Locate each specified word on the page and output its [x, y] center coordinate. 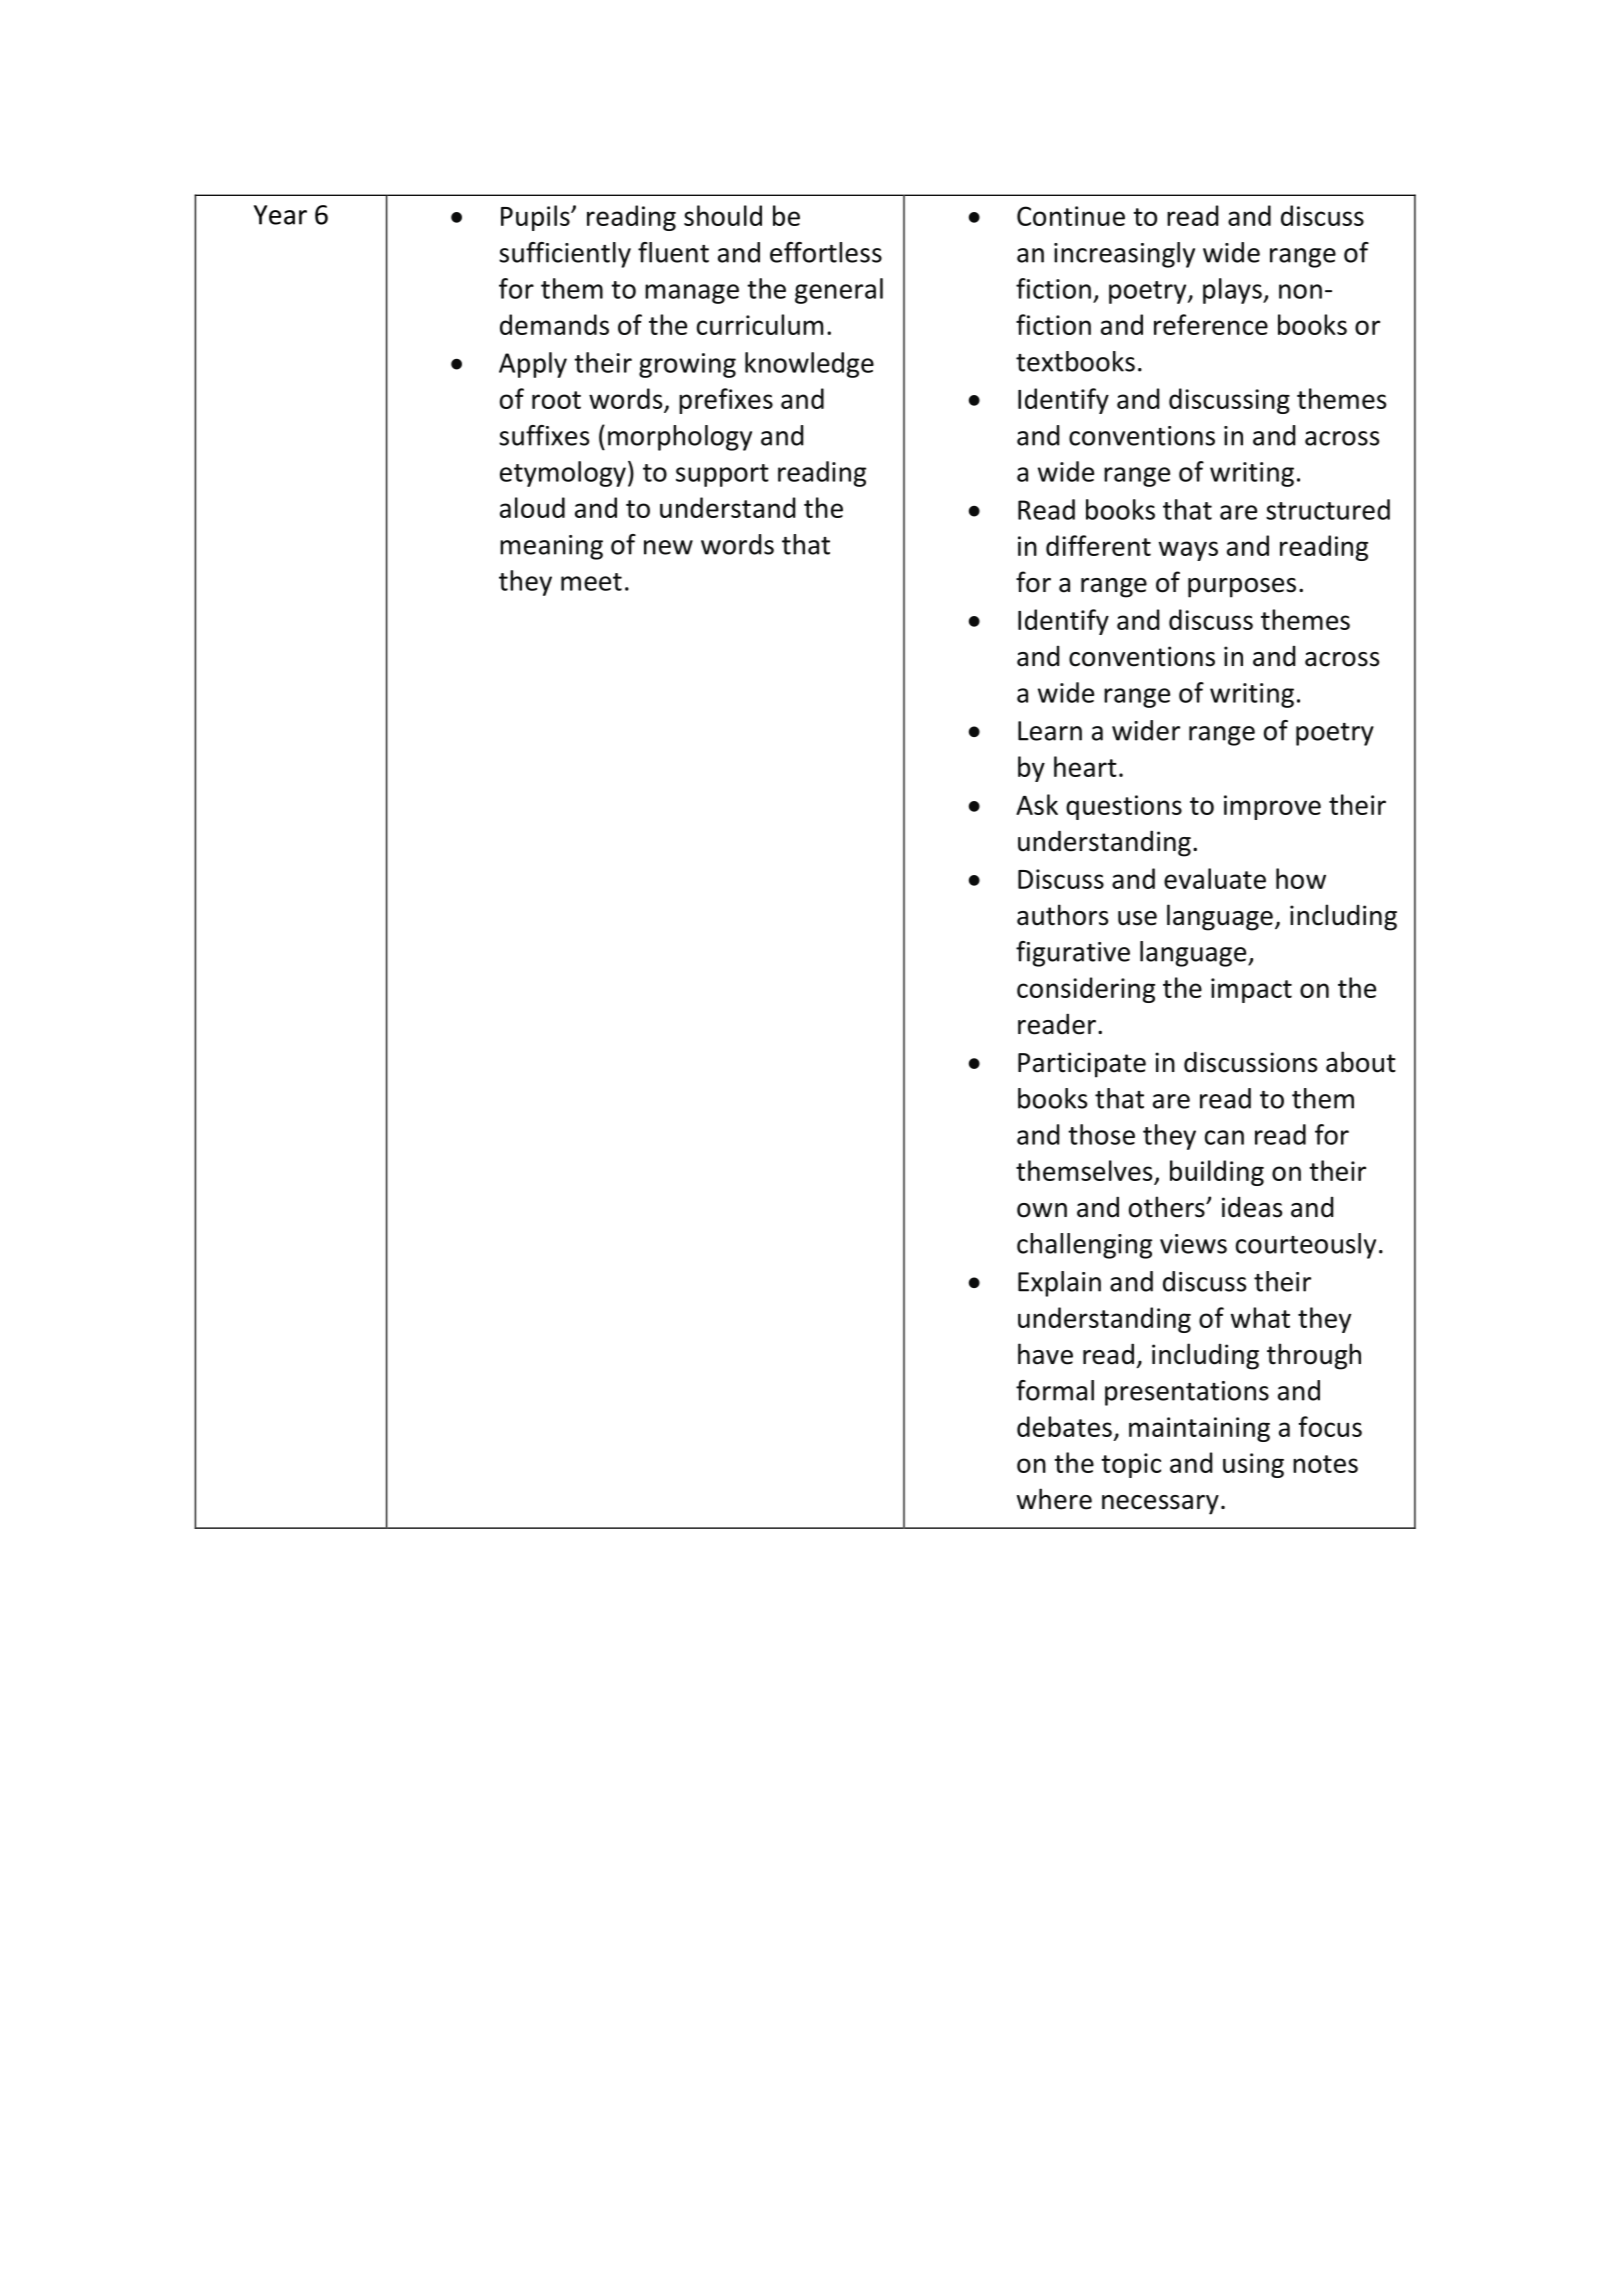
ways [1188, 551]
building [1217, 1173]
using [1253, 1465]
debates [1064, 1426]
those [1101, 1134]
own [1042, 1210]
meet [591, 582]
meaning [551, 547]
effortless [826, 252]
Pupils [536, 218]
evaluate [1215, 878]
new [668, 547]
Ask [1037, 804]
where [1054, 1499]
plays [1233, 291]
